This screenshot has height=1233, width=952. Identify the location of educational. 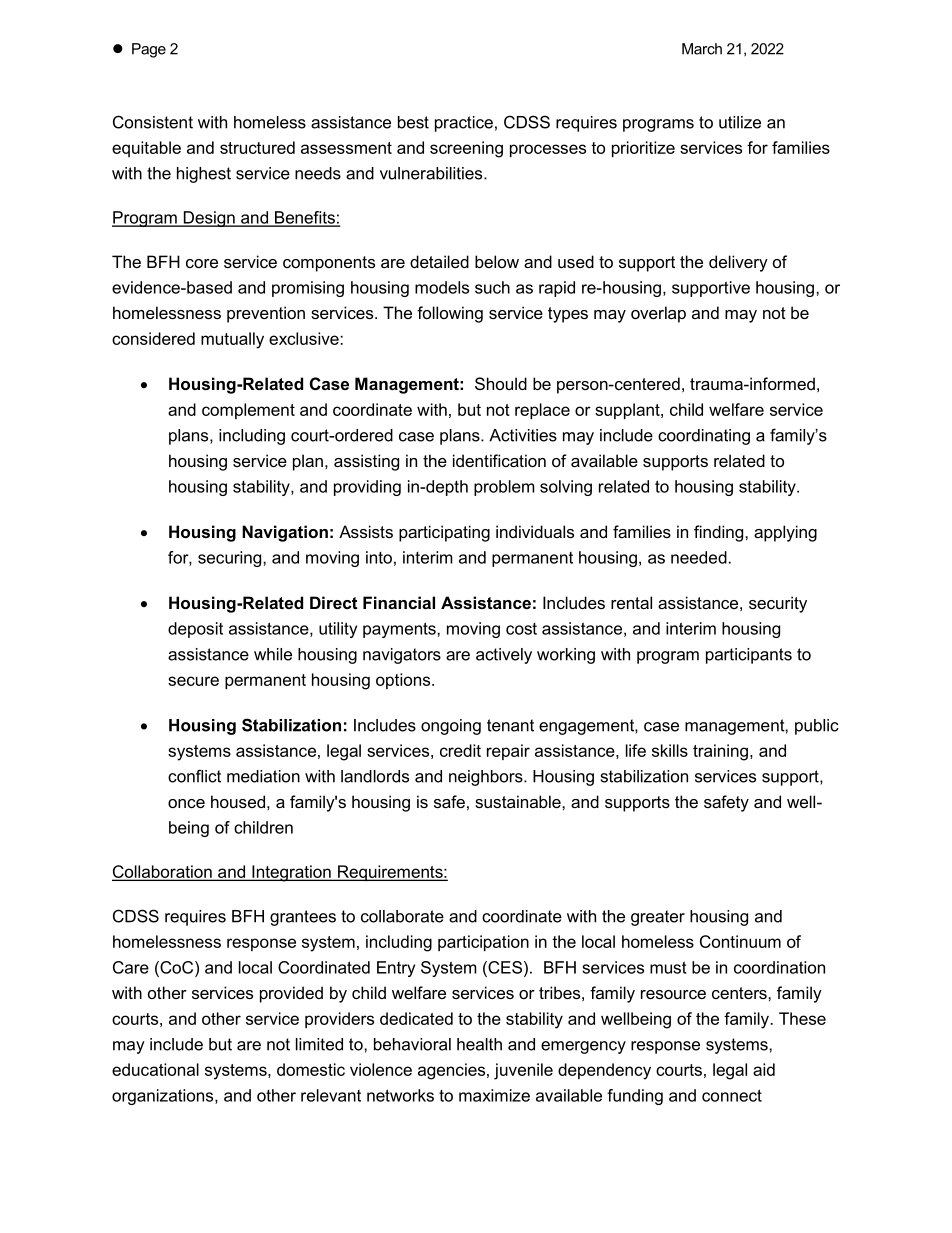
(155, 1069).
